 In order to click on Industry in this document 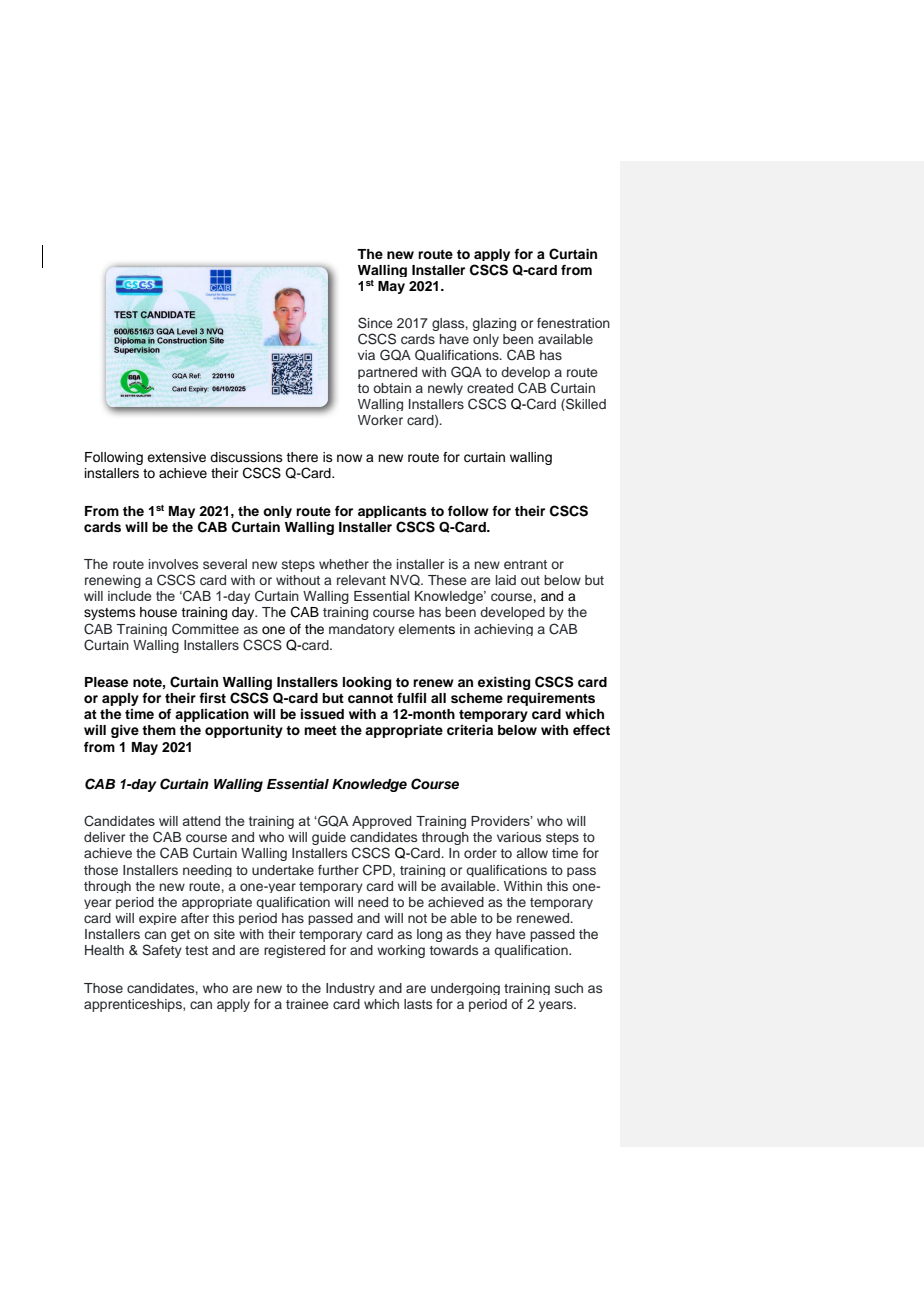, I will do `click(350, 989)`.
